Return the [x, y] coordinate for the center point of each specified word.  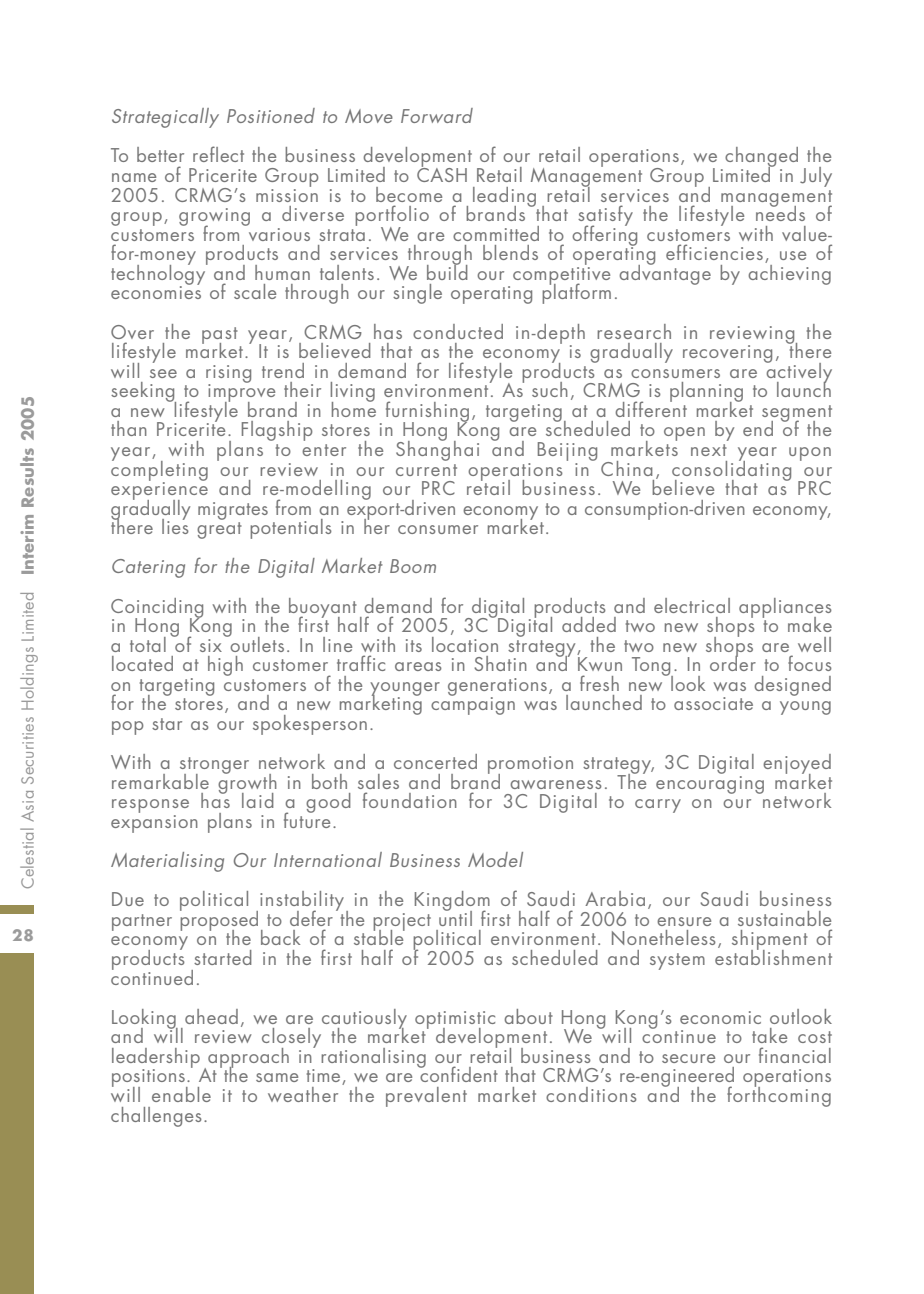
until [455, 917]
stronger [214, 766]
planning [706, 393]
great [219, 530]
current [426, 470]
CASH [442, 173]
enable [181, 1094]
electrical [692, 605]
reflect [218, 154]
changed [761, 158]
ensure [684, 921]
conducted [458, 331]
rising [228, 375]
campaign [473, 705]
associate [713, 703]
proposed [219, 920]
